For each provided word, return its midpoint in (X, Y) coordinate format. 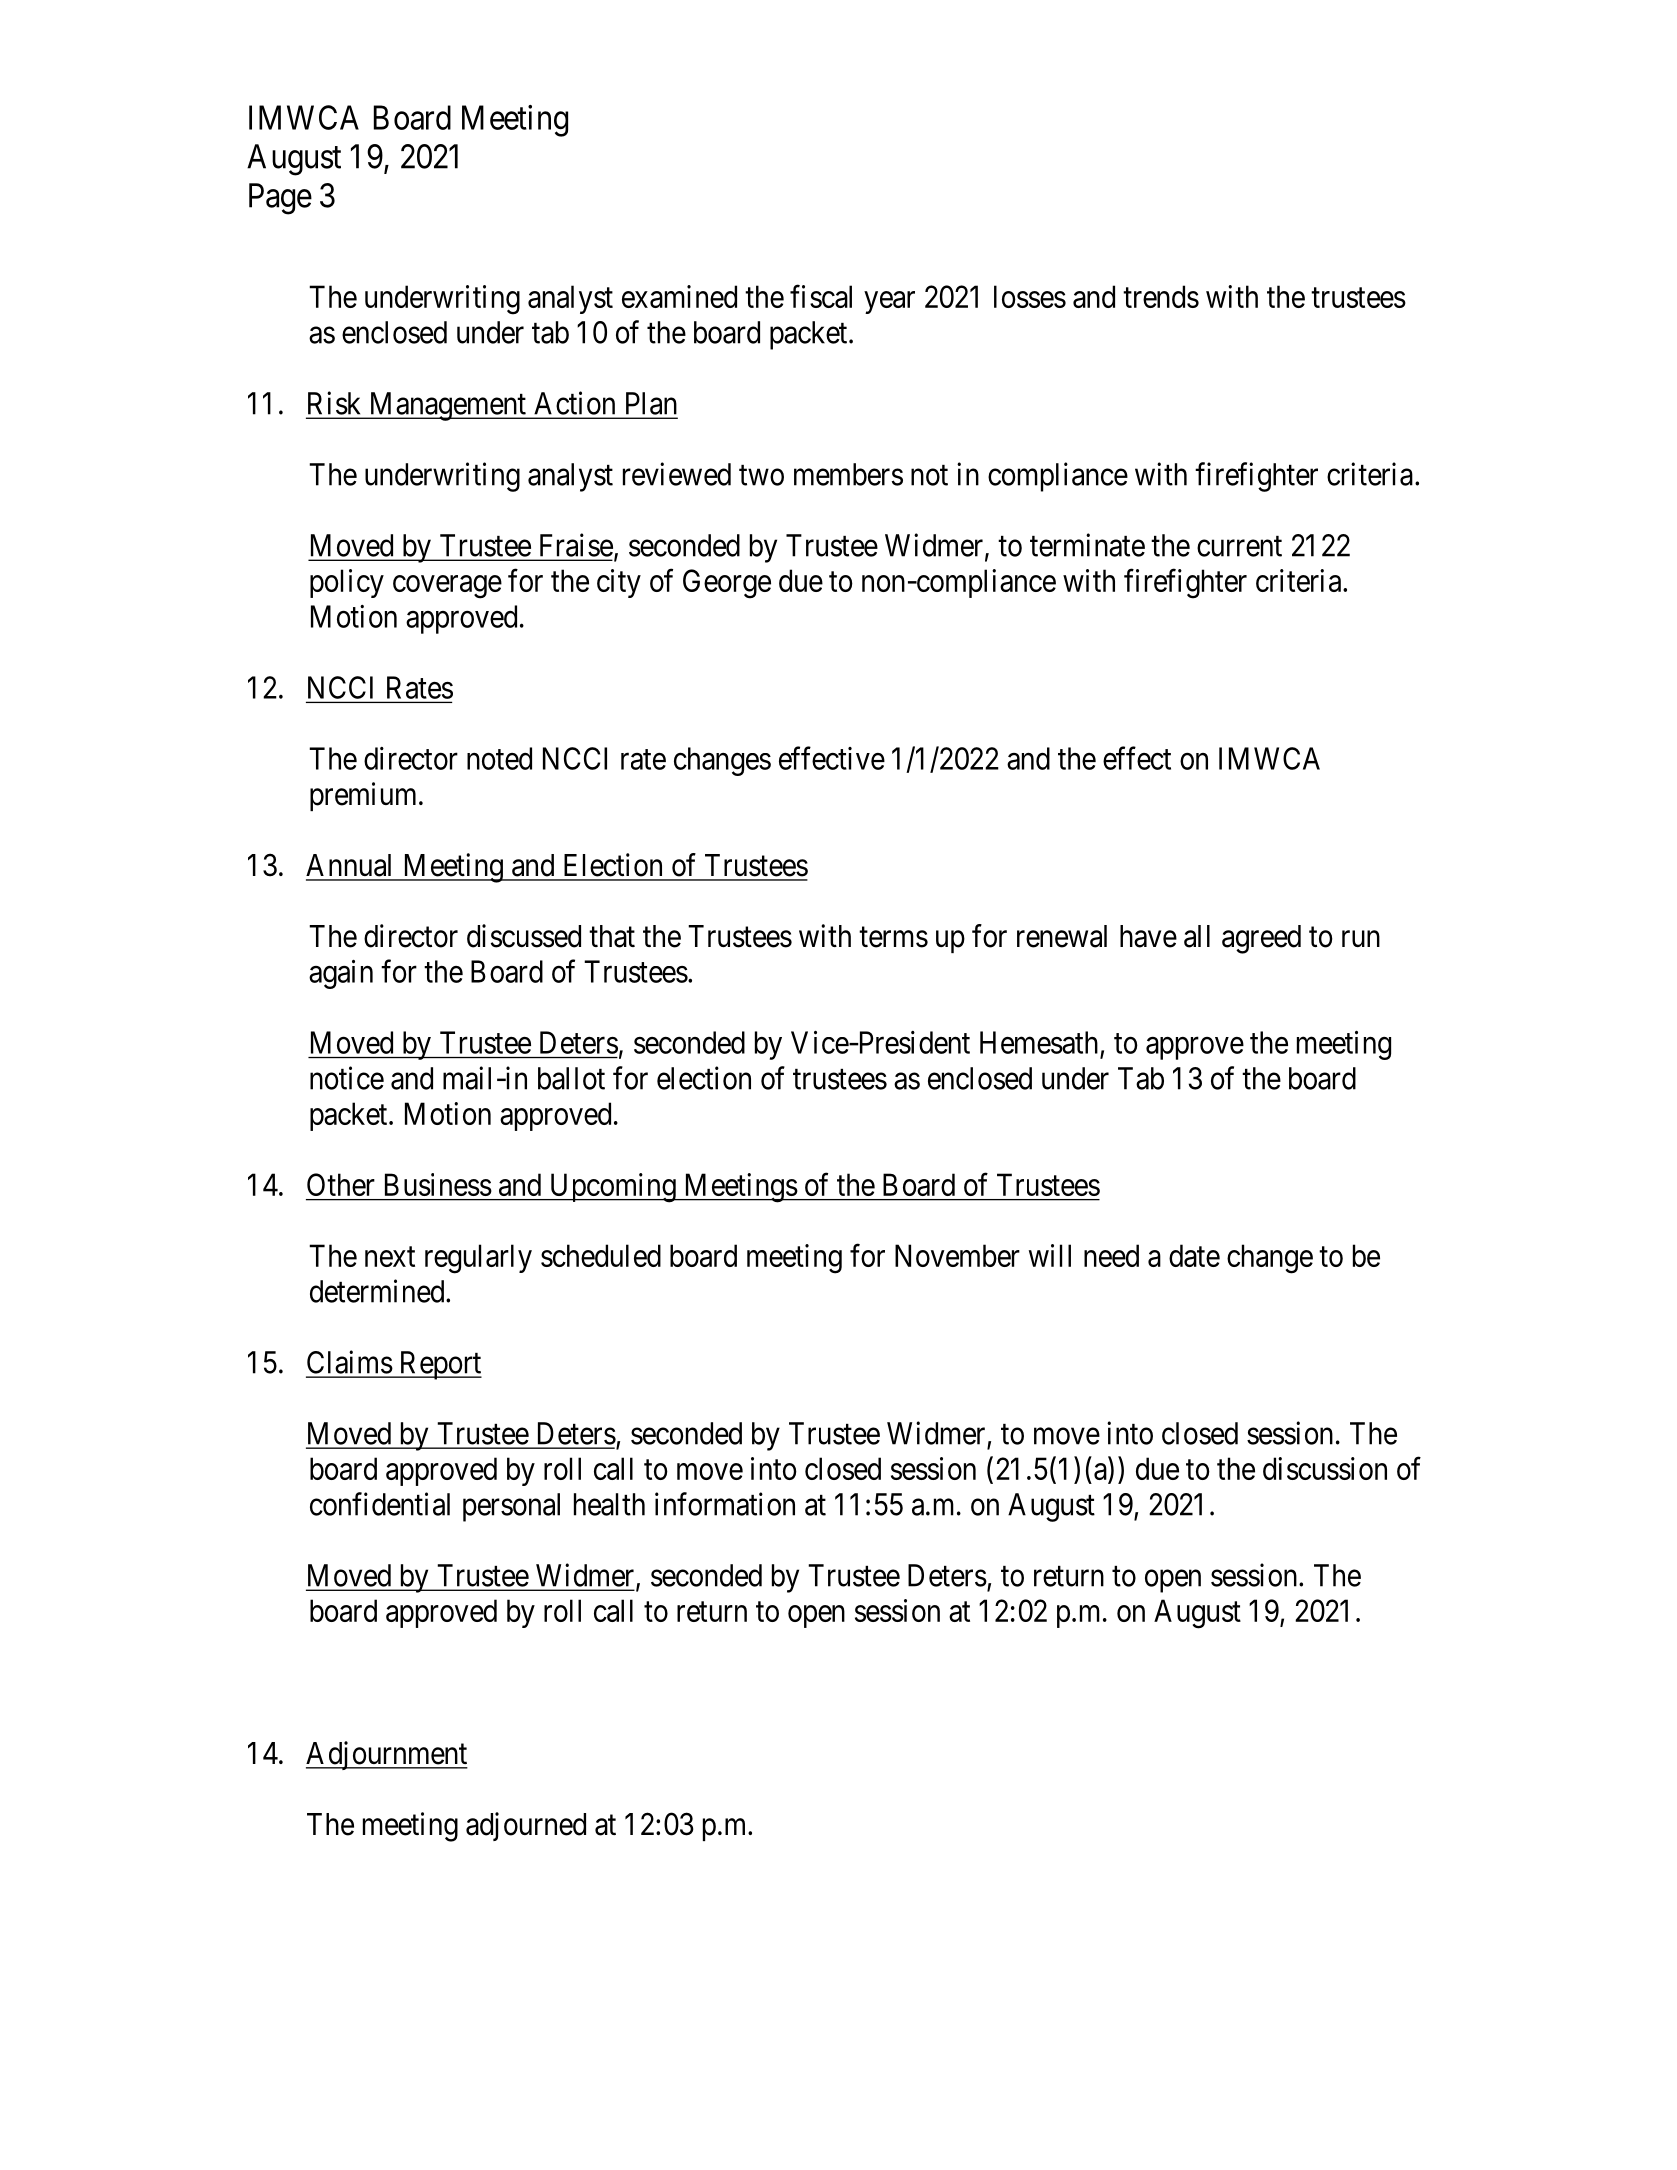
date (1194, 1255)
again (341, 974)
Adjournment (387, 1755)
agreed (1261, 939)
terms (893, 937)
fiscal (821, 296)
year (889, 302)
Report (439, 1365)
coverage (447, 587)
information (725, 1504)
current (1239, 546)
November (957, 1255)
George (727, 584)
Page (280, 199)
